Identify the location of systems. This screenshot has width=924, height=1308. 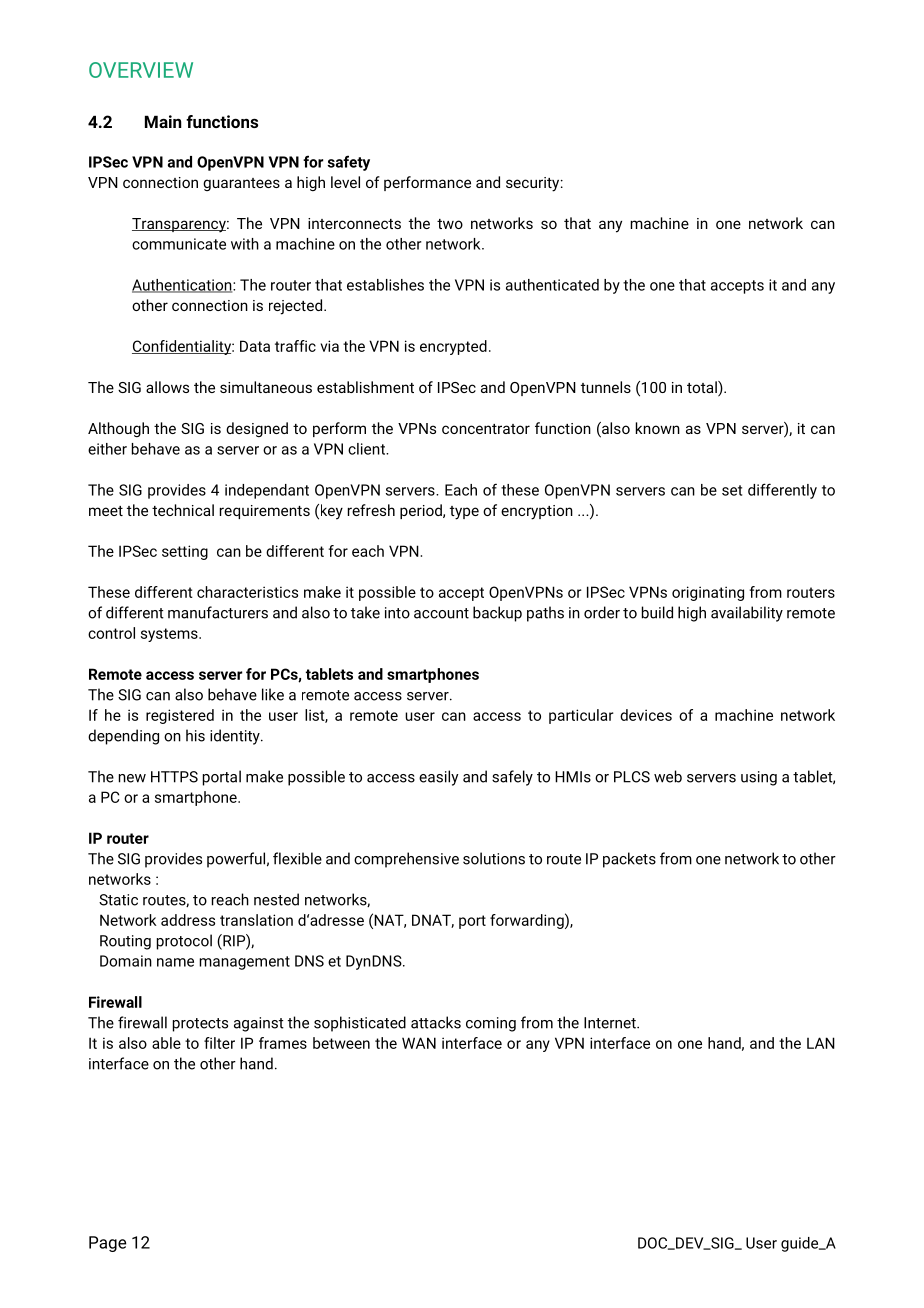
(170, 635).
